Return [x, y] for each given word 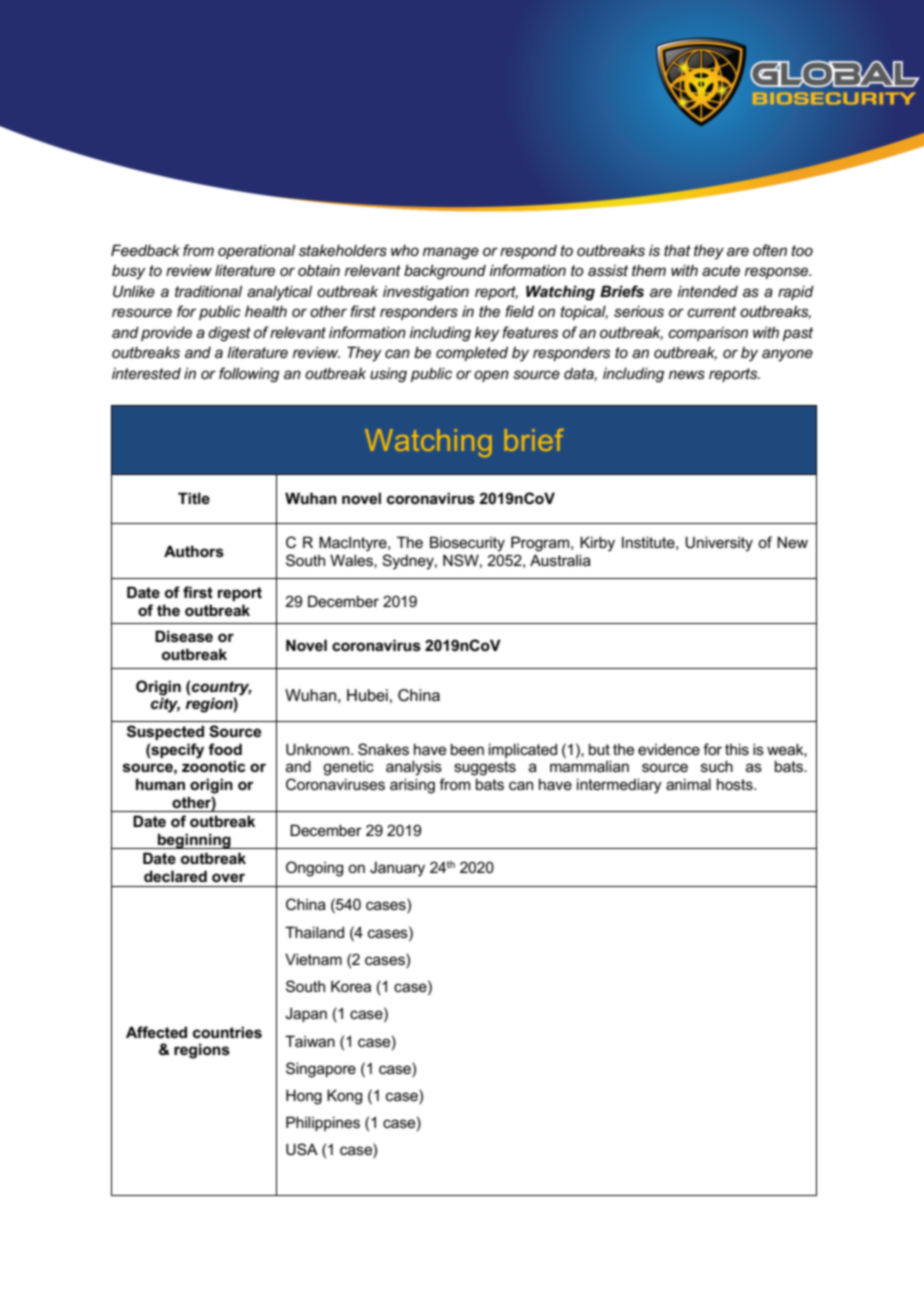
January [397, 869]
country [222, 688]
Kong [344, 1097]
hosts [736, 784]
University [719, 544]
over [228, 877]
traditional [208, 291]
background [445, 272]
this [737, 749]
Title [194, 498]
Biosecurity [467, 544]
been [467, 749]
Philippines [323, 1123]
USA [302, 1149]
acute [721, 270]
